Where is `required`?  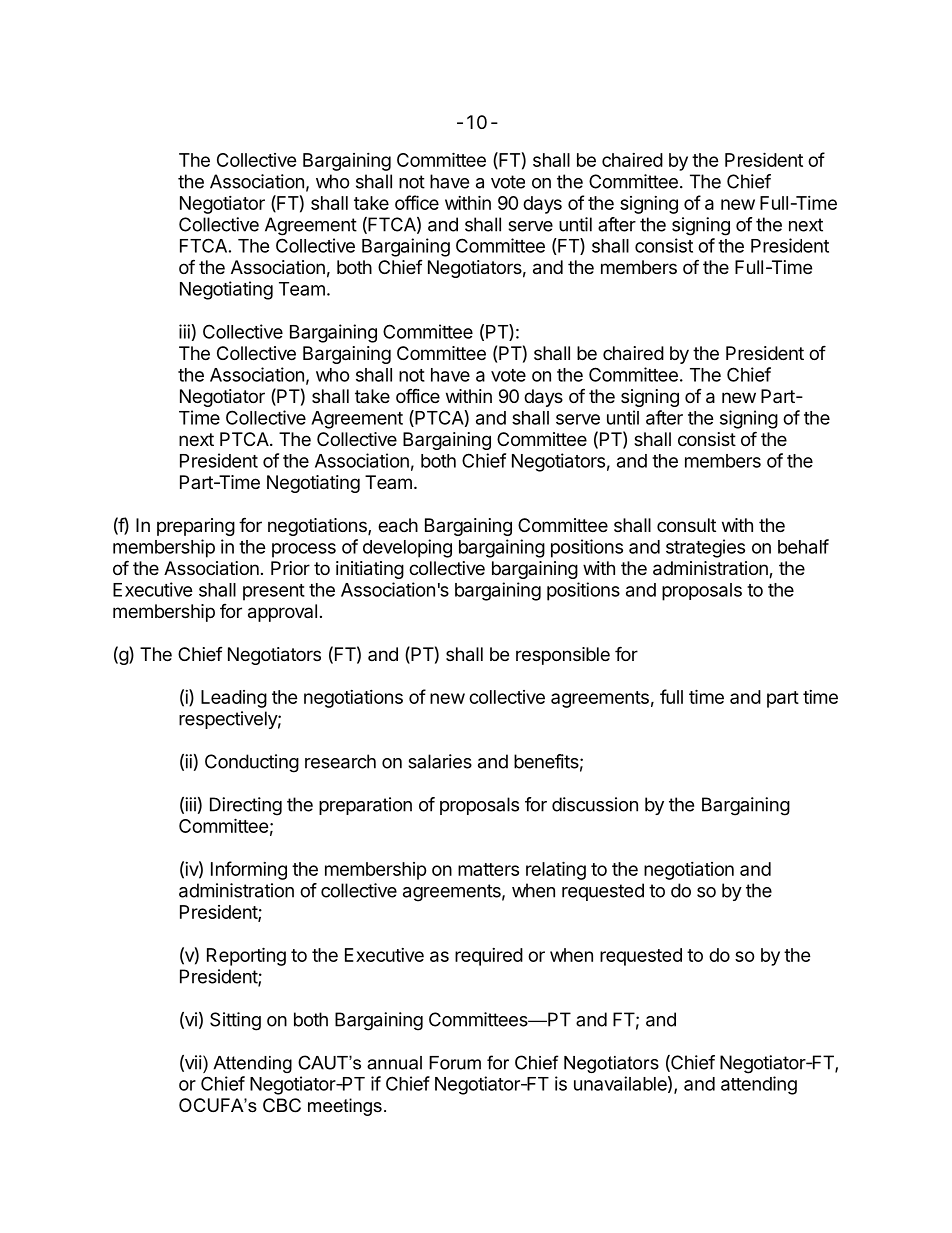
required is located at coordinates (489, 957).
